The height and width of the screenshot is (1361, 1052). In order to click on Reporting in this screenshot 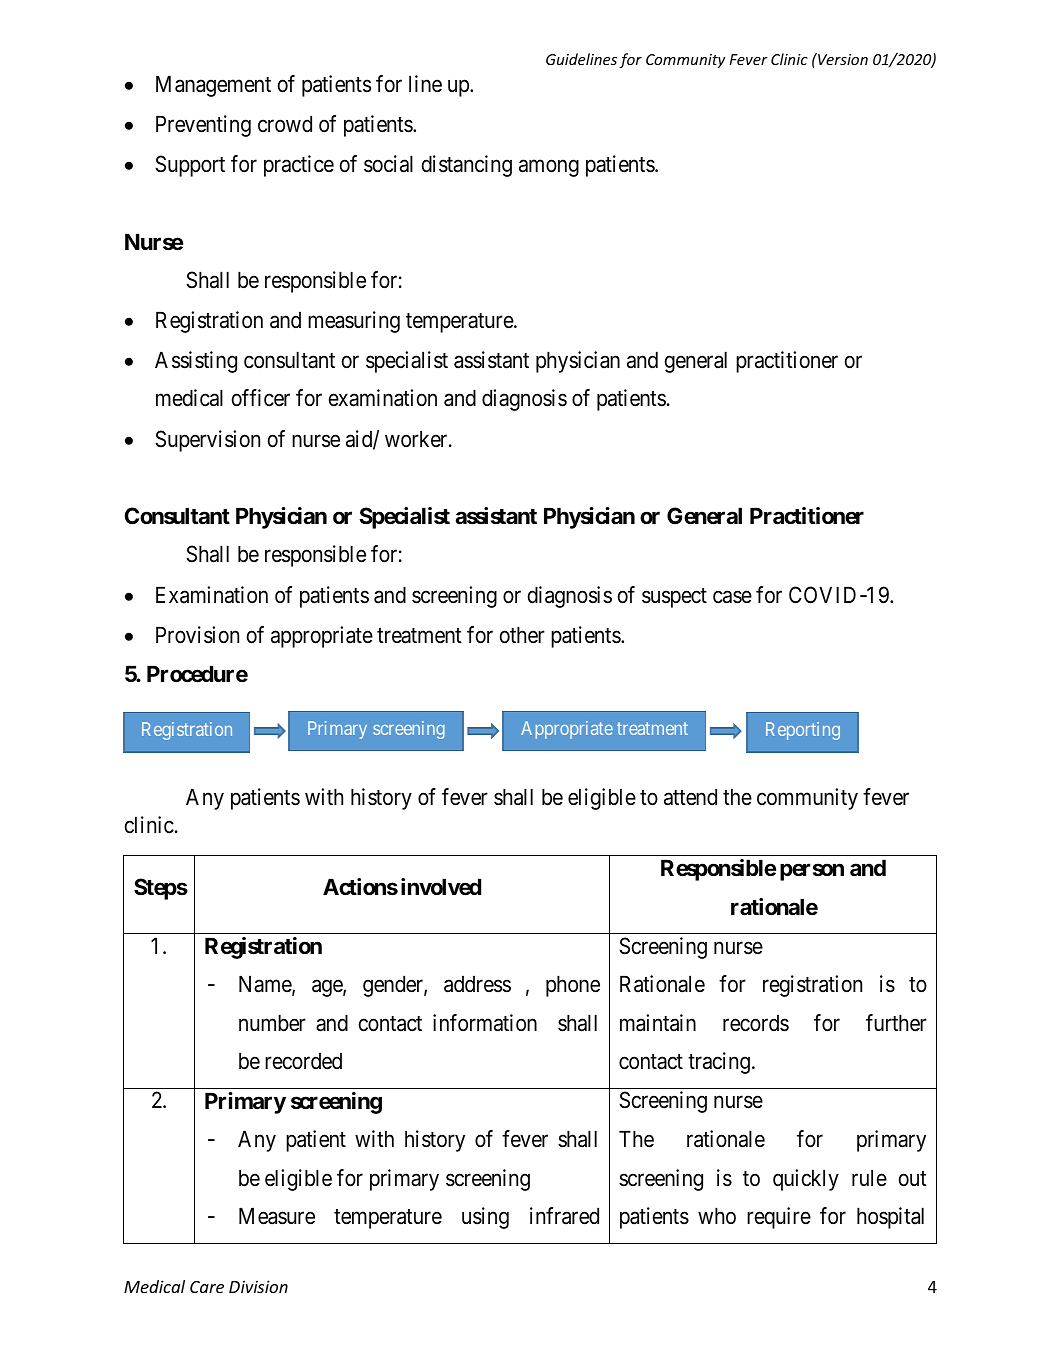, I will do `click(803, 731)`.
